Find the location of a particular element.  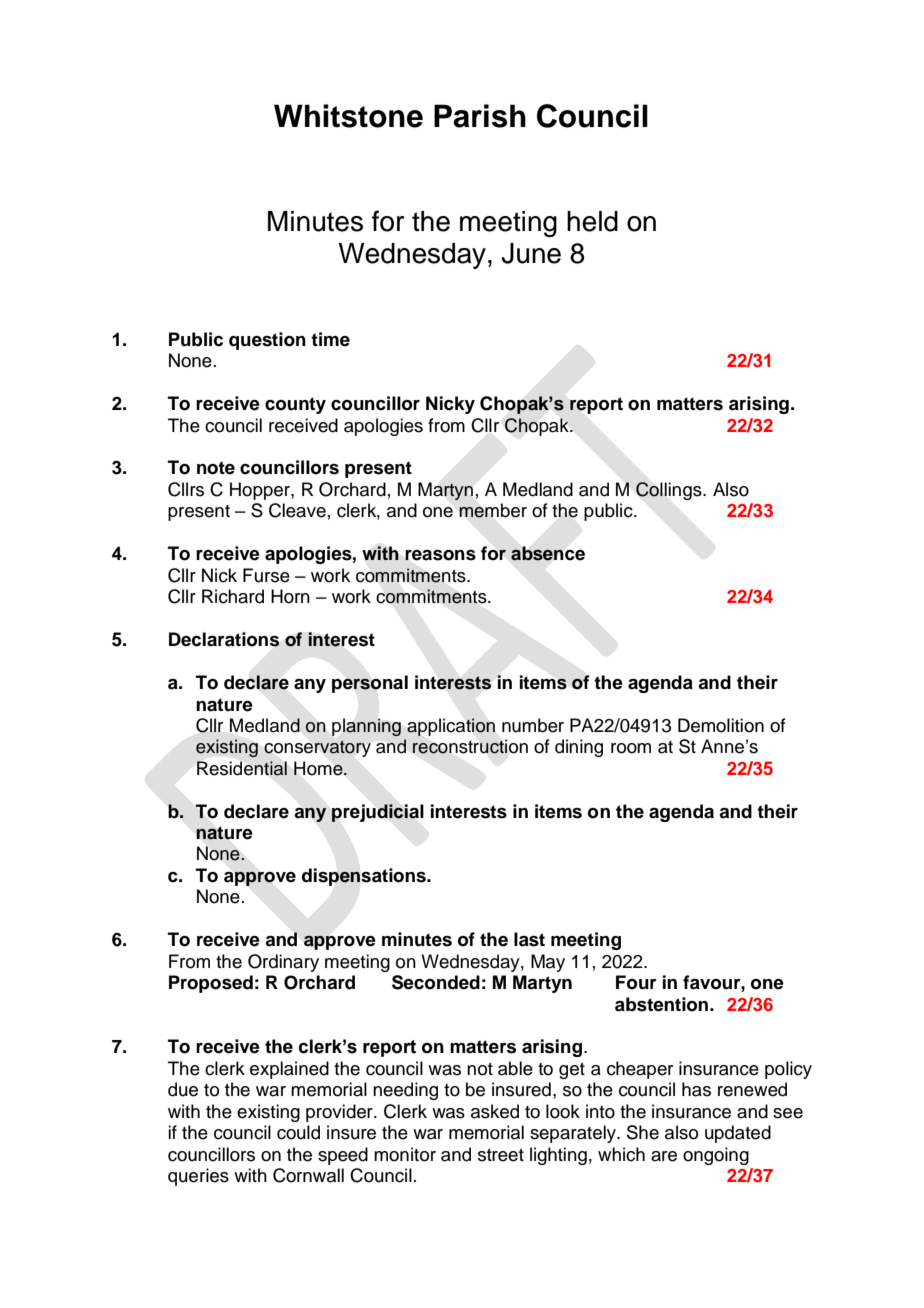

room is located at coordinates (631, 748).
